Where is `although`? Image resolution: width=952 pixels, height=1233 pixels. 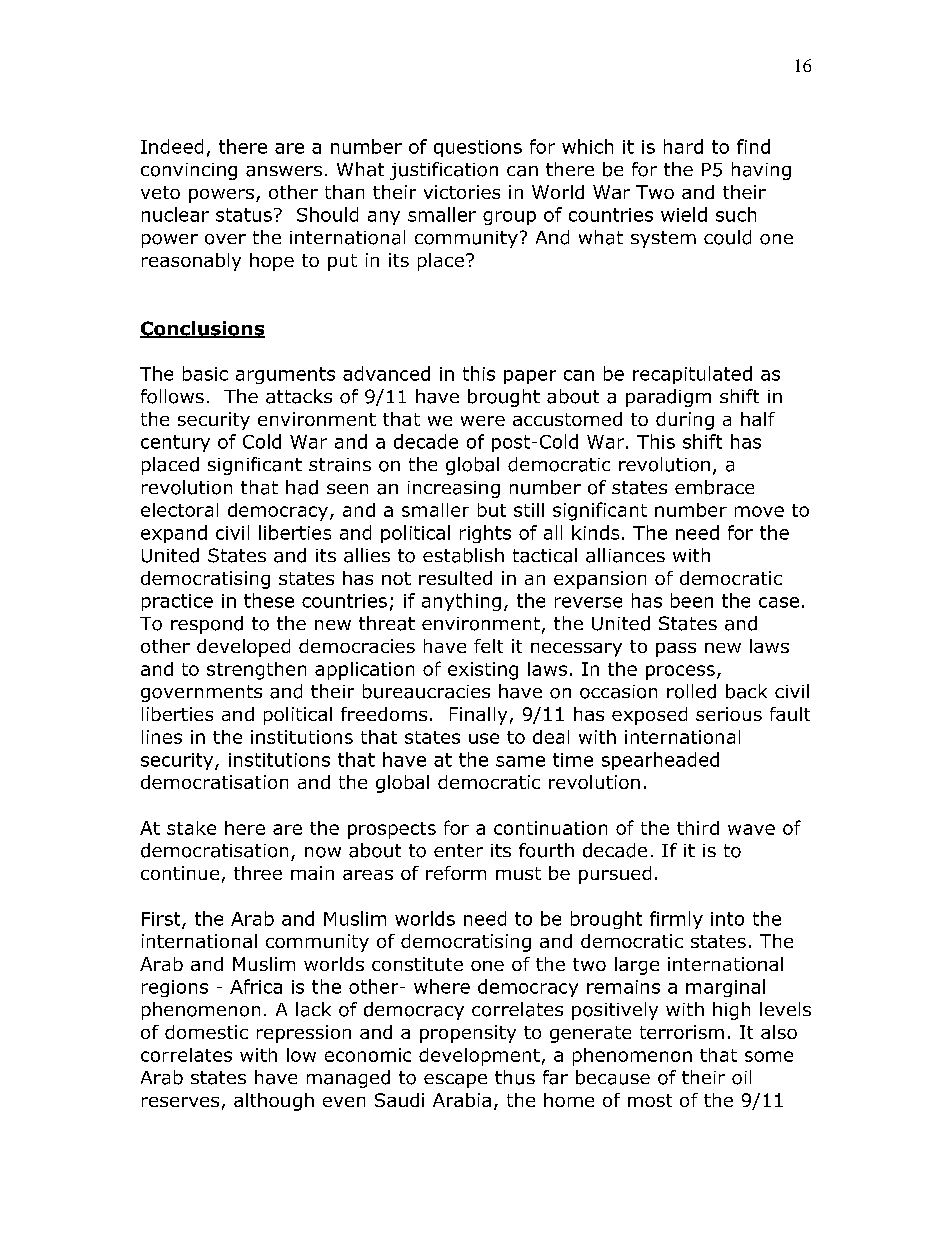 although is located at coordinates (274, 1102).
